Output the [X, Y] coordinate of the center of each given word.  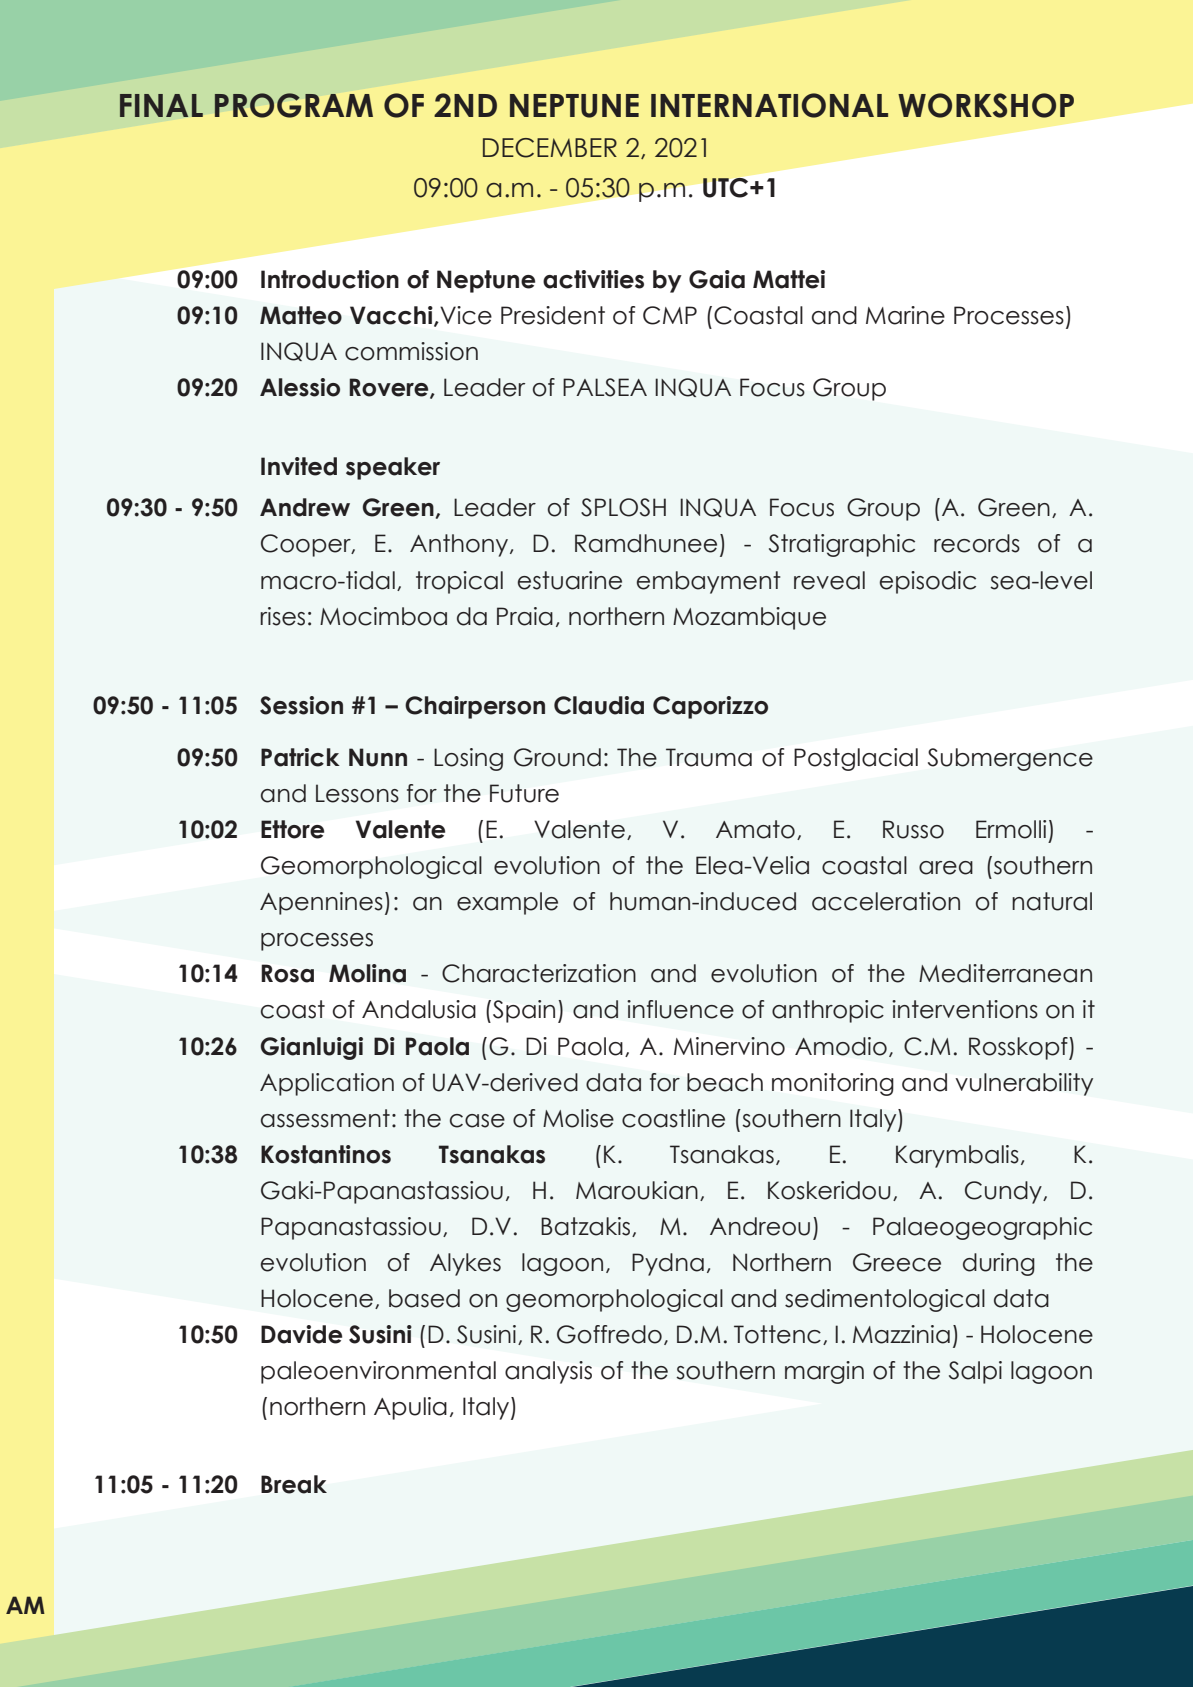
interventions [965, 1009]
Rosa [287, 973]
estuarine [570, 580]
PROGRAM [294, 105]
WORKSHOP [986, 105]
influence [680, 1009]
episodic [928, 582]
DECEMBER [550, 148]
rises [282, 616]
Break [294, 1484]
